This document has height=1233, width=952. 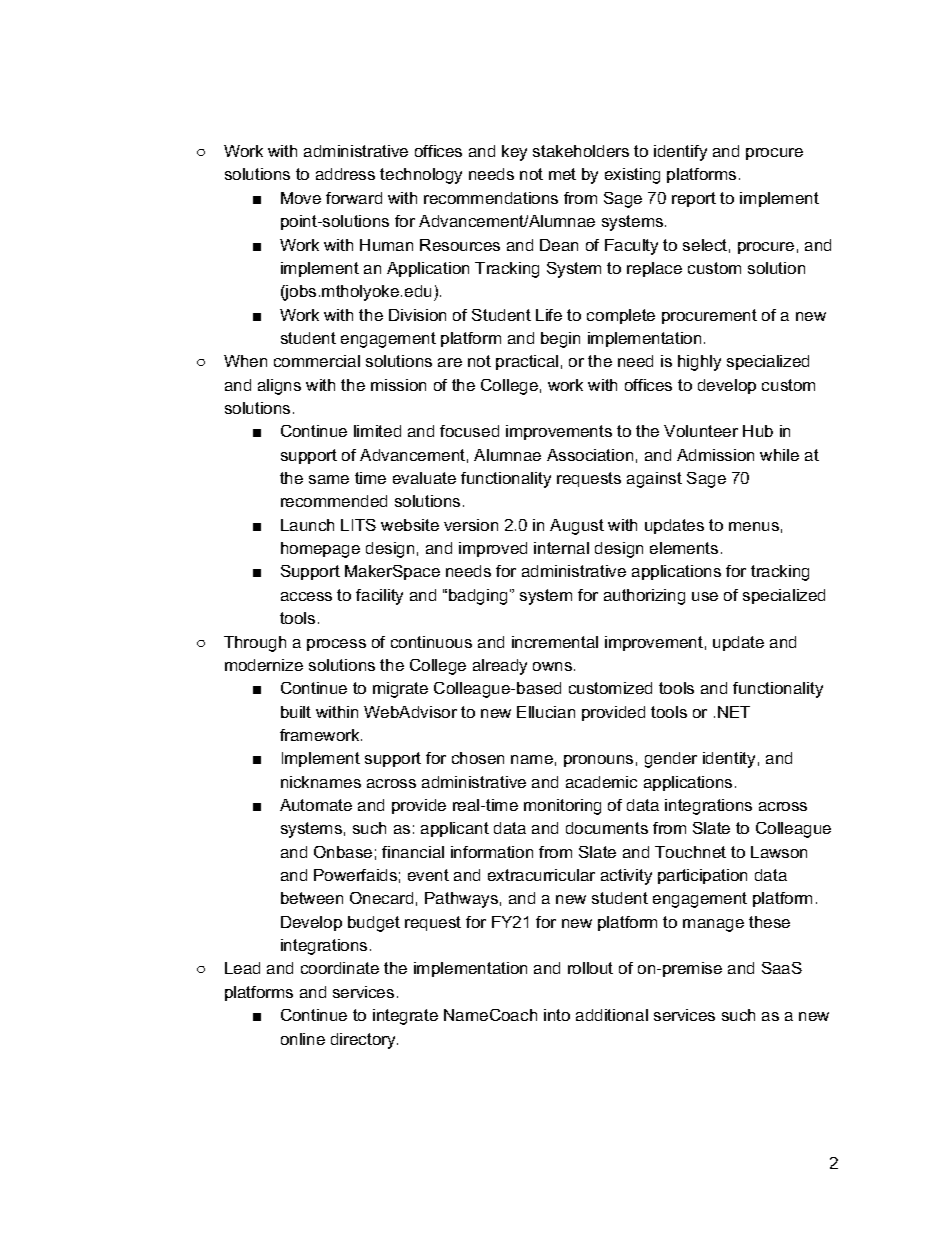 I want to click on report, so click(x=694, y=199).
